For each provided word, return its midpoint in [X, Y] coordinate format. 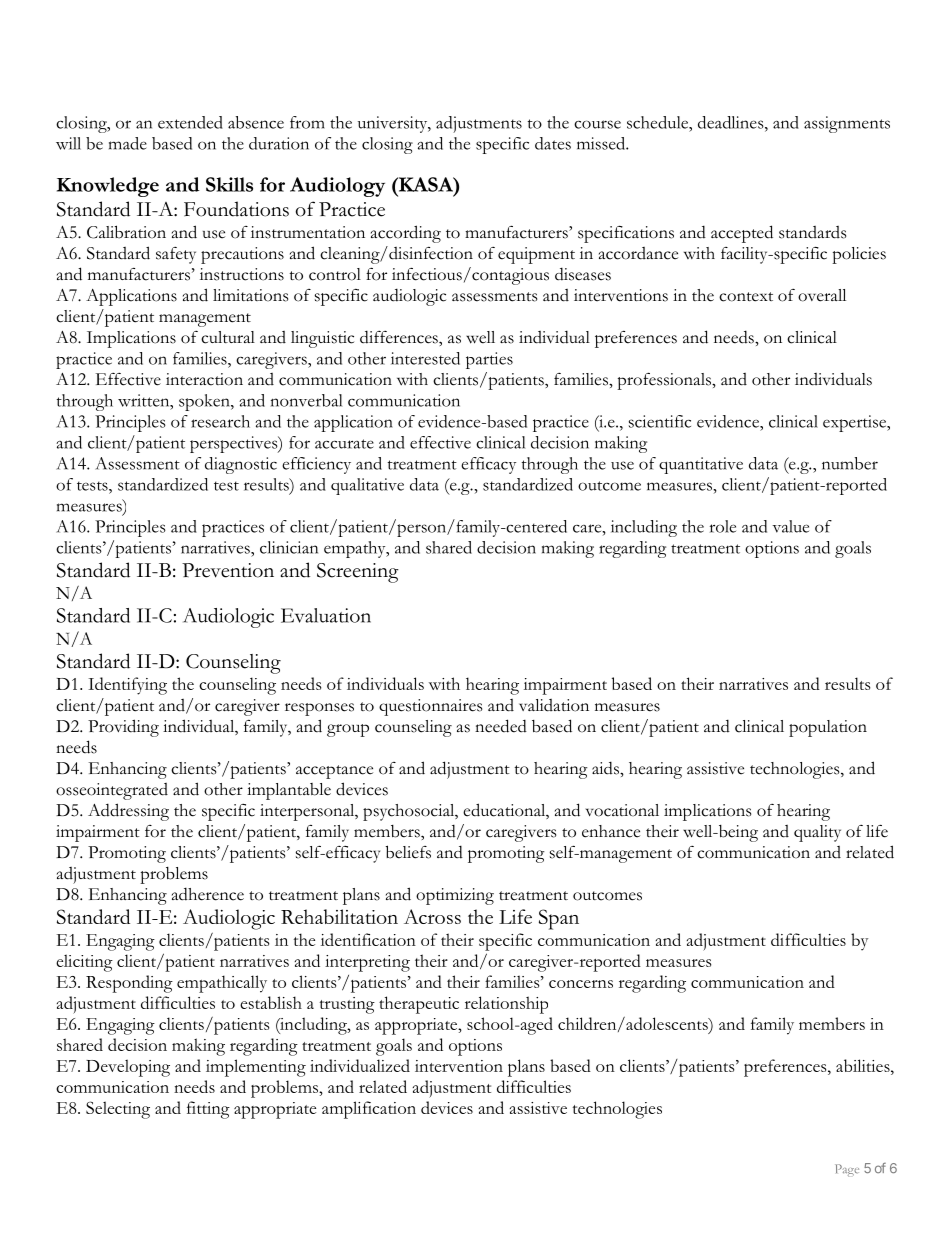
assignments [847, 124]
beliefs [408, 852]
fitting [208, 1110]
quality [817, 833]
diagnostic [241, 465]
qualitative [367, 486]
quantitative [701, 465]
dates [553, 143]
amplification [369, 1110]
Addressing [128, 812]
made [128, 143]
